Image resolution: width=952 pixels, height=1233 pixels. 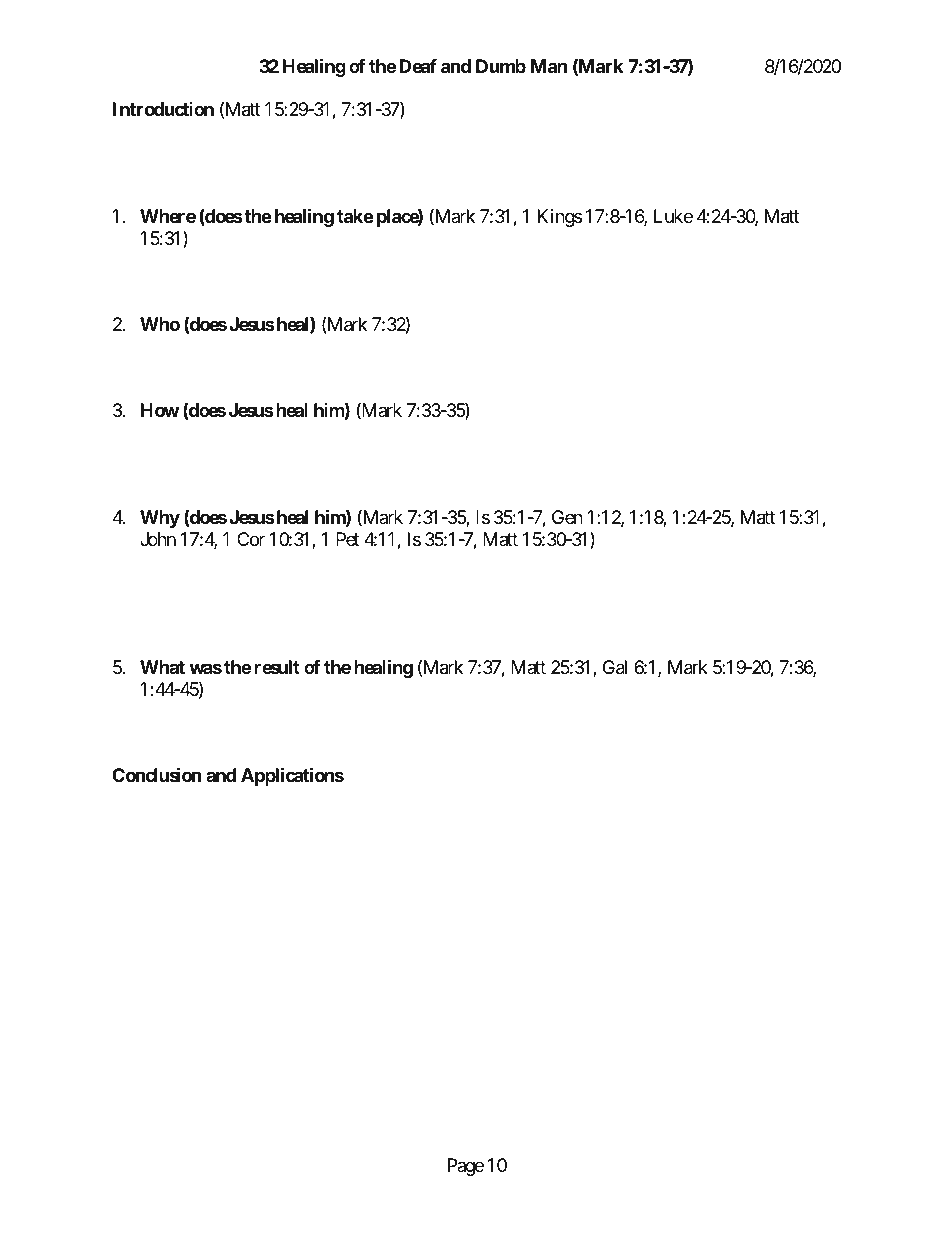 I want to click on Gal, so click(x=615, y=667).
